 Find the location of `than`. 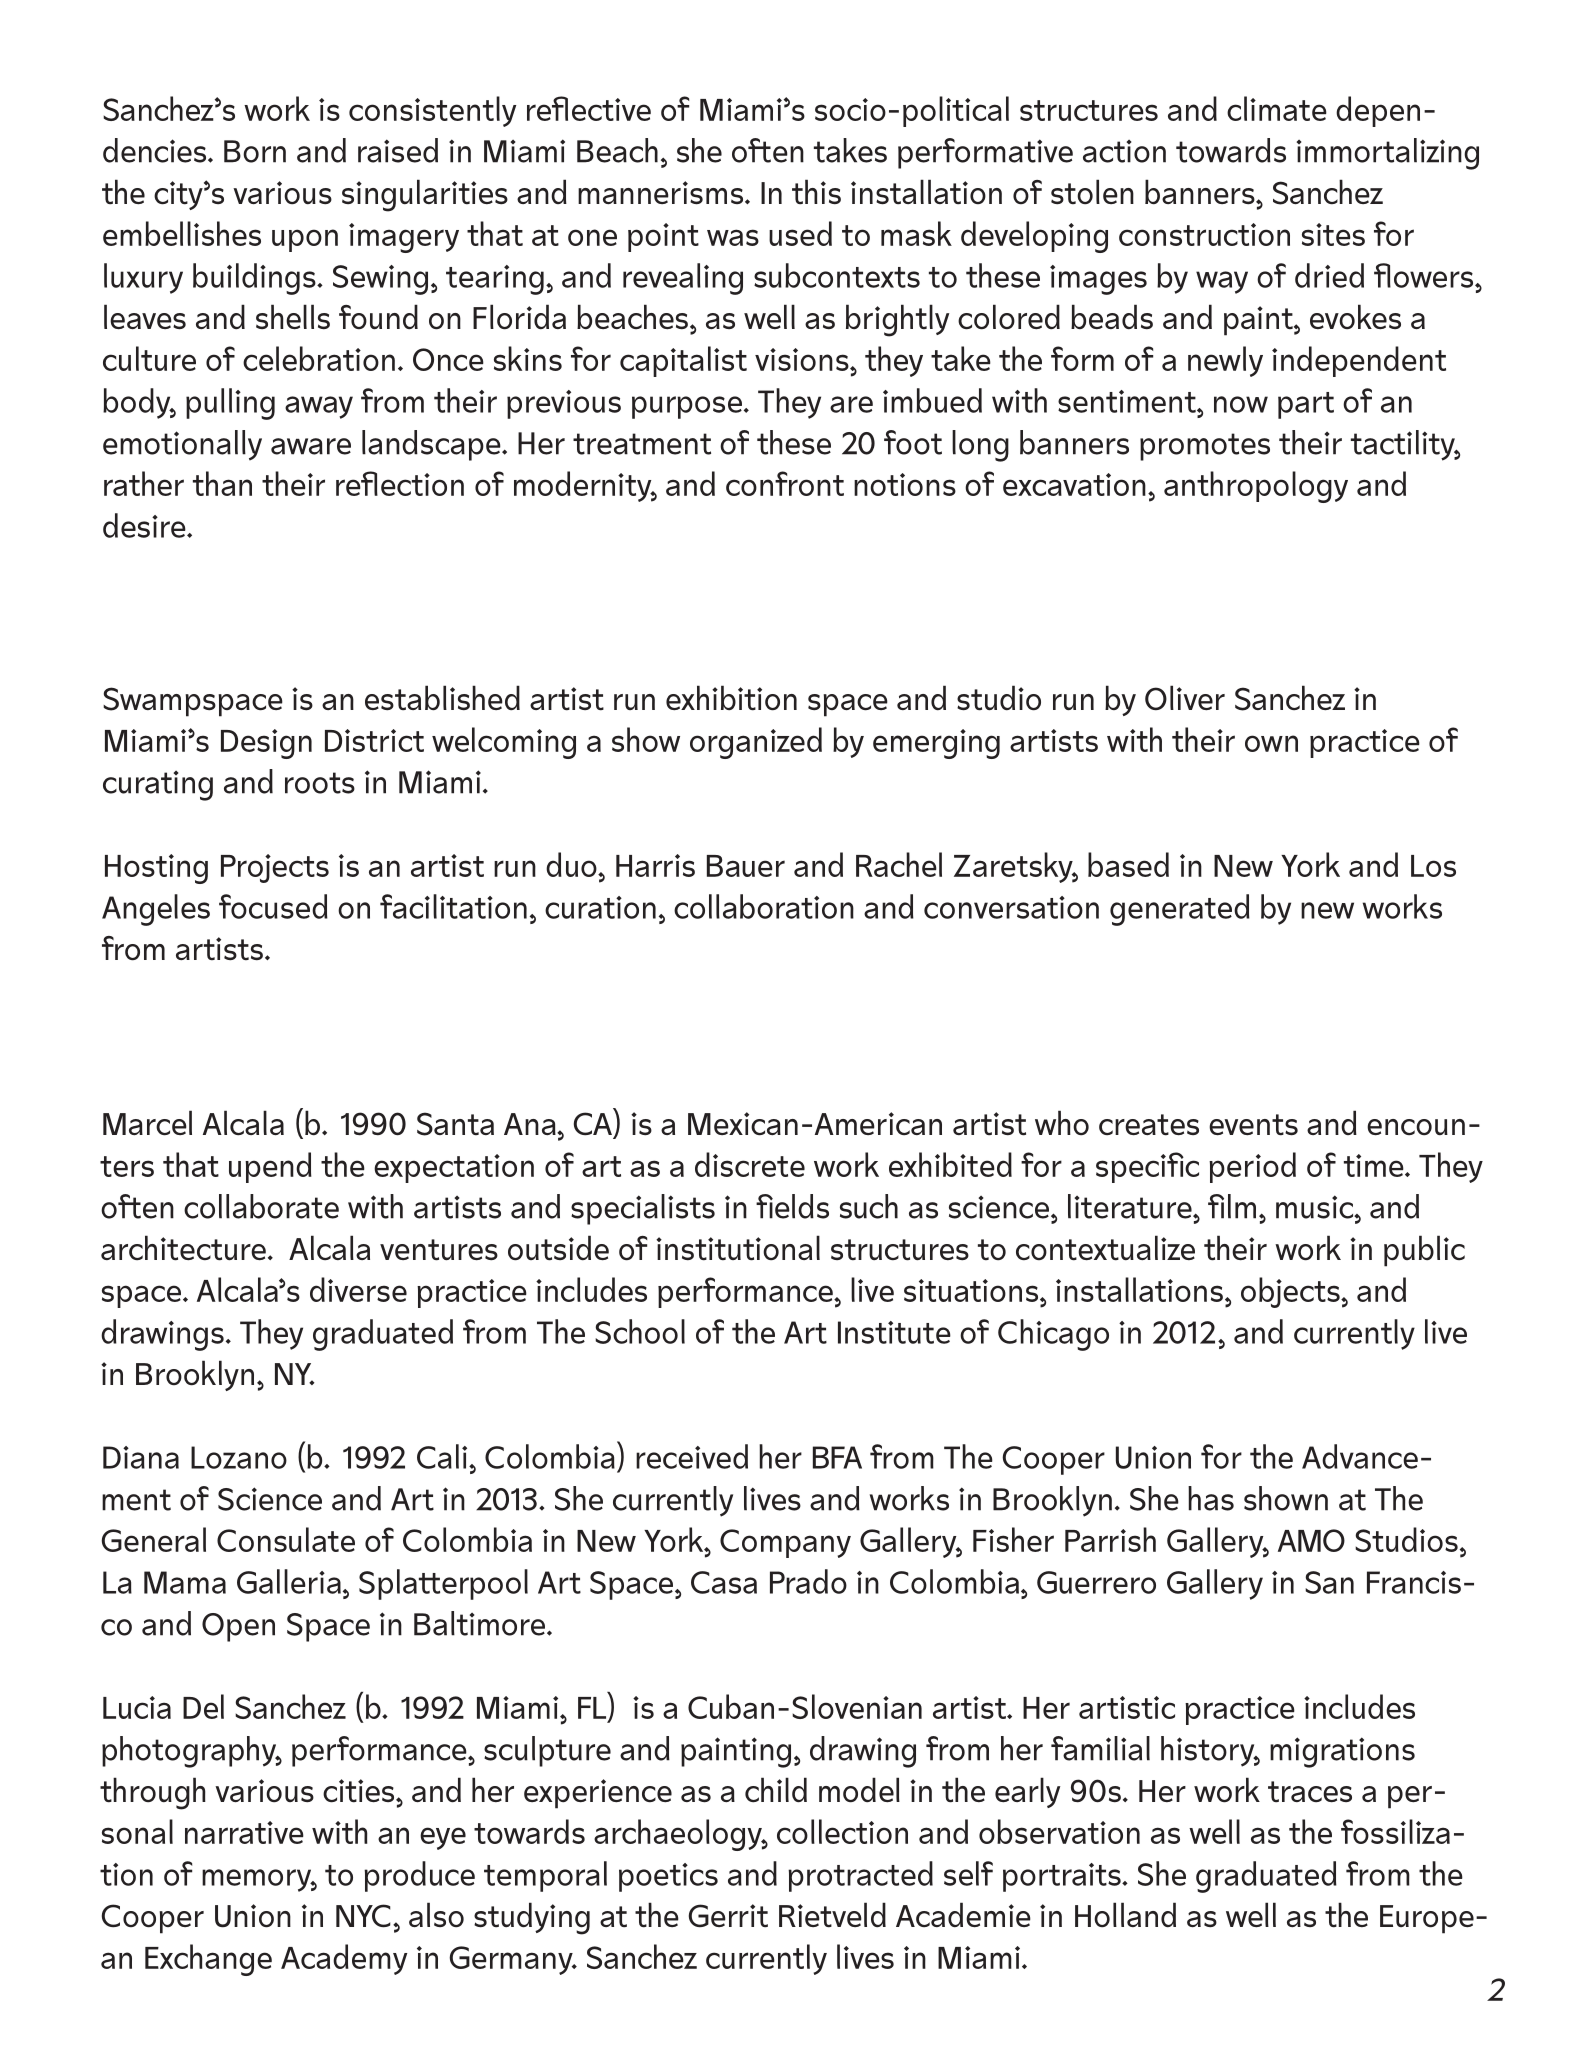

than is located at coordinates (222, 483).
